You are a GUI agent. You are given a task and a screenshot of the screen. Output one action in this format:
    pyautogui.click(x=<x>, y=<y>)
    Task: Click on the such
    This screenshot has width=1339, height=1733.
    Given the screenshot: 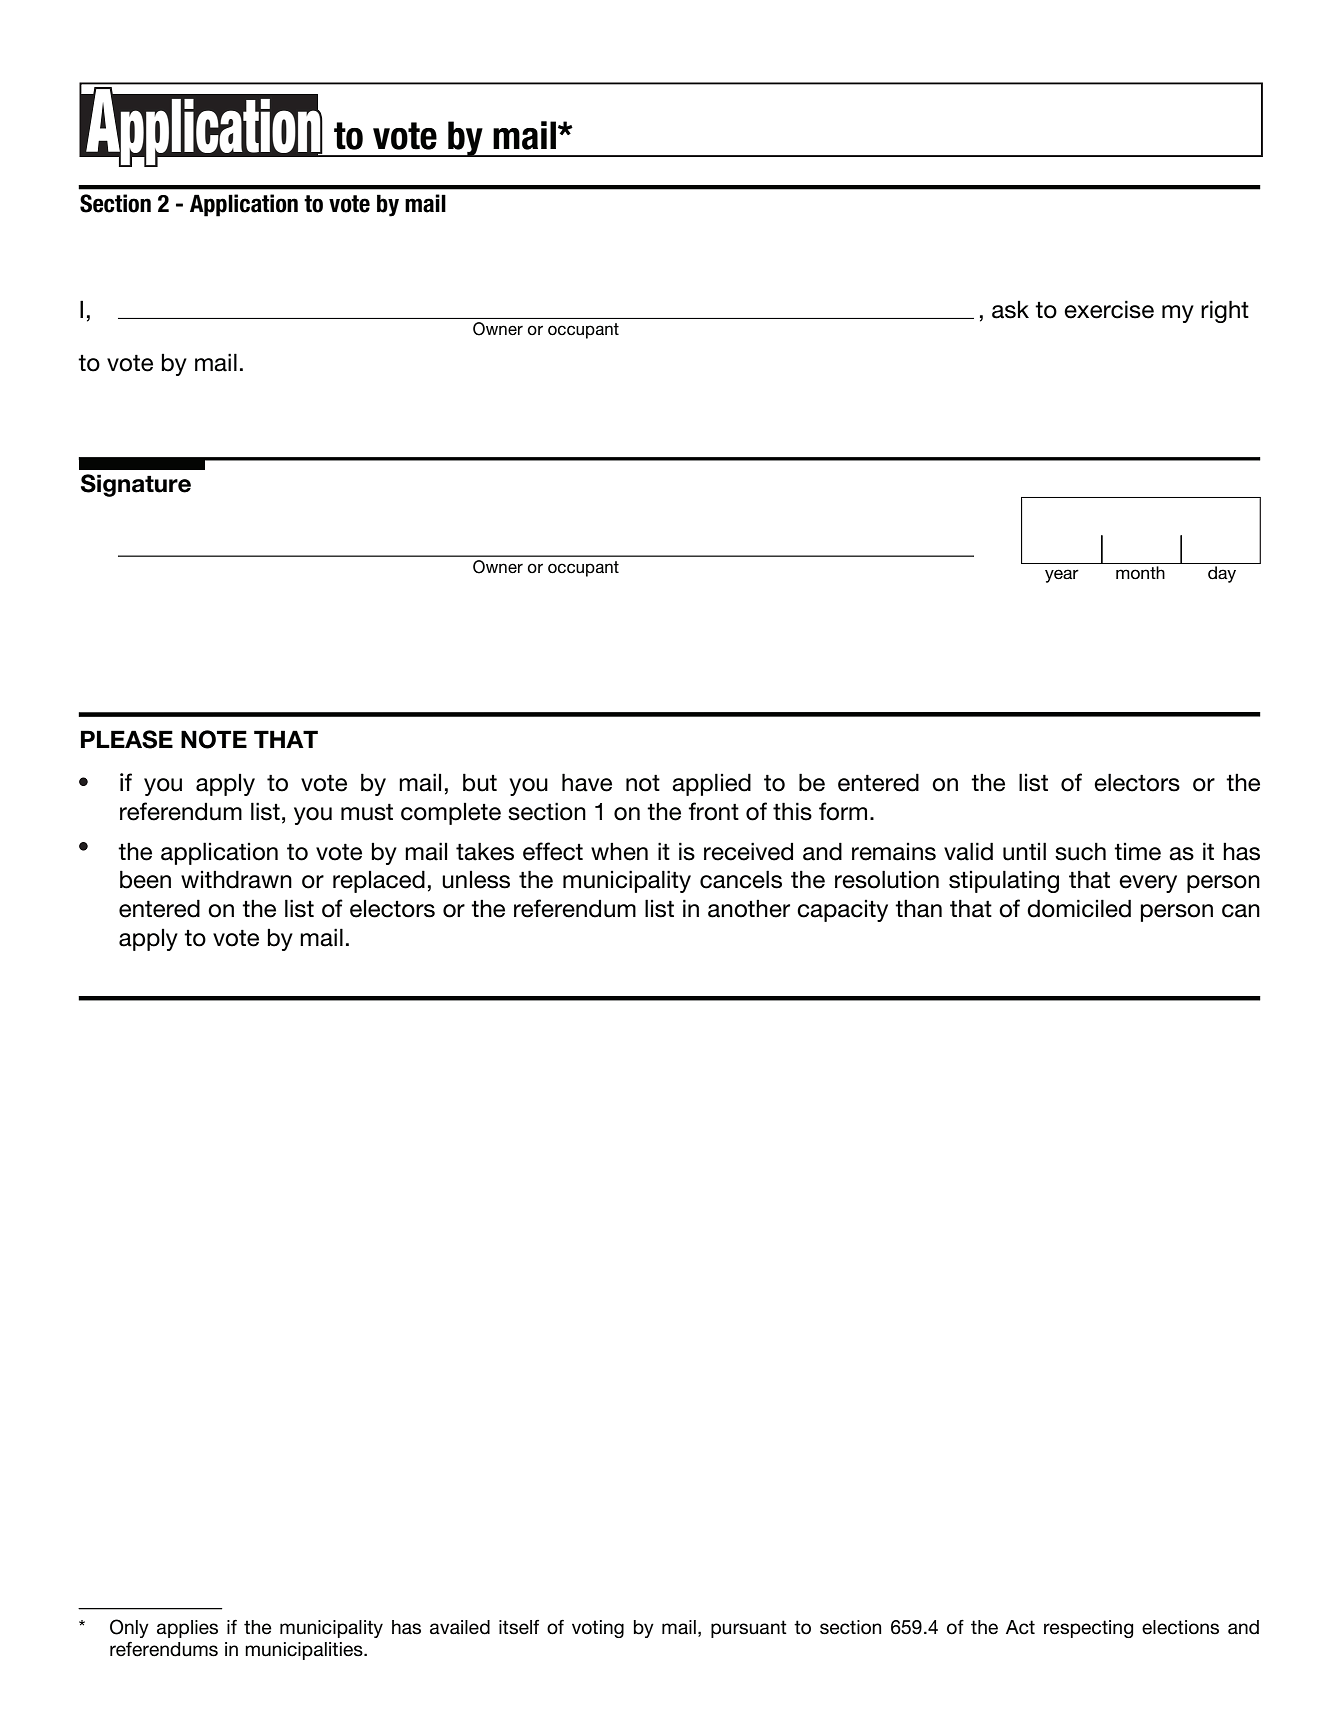 What is the action you would take?
    pyautogui.click(x=1080, y=851)
